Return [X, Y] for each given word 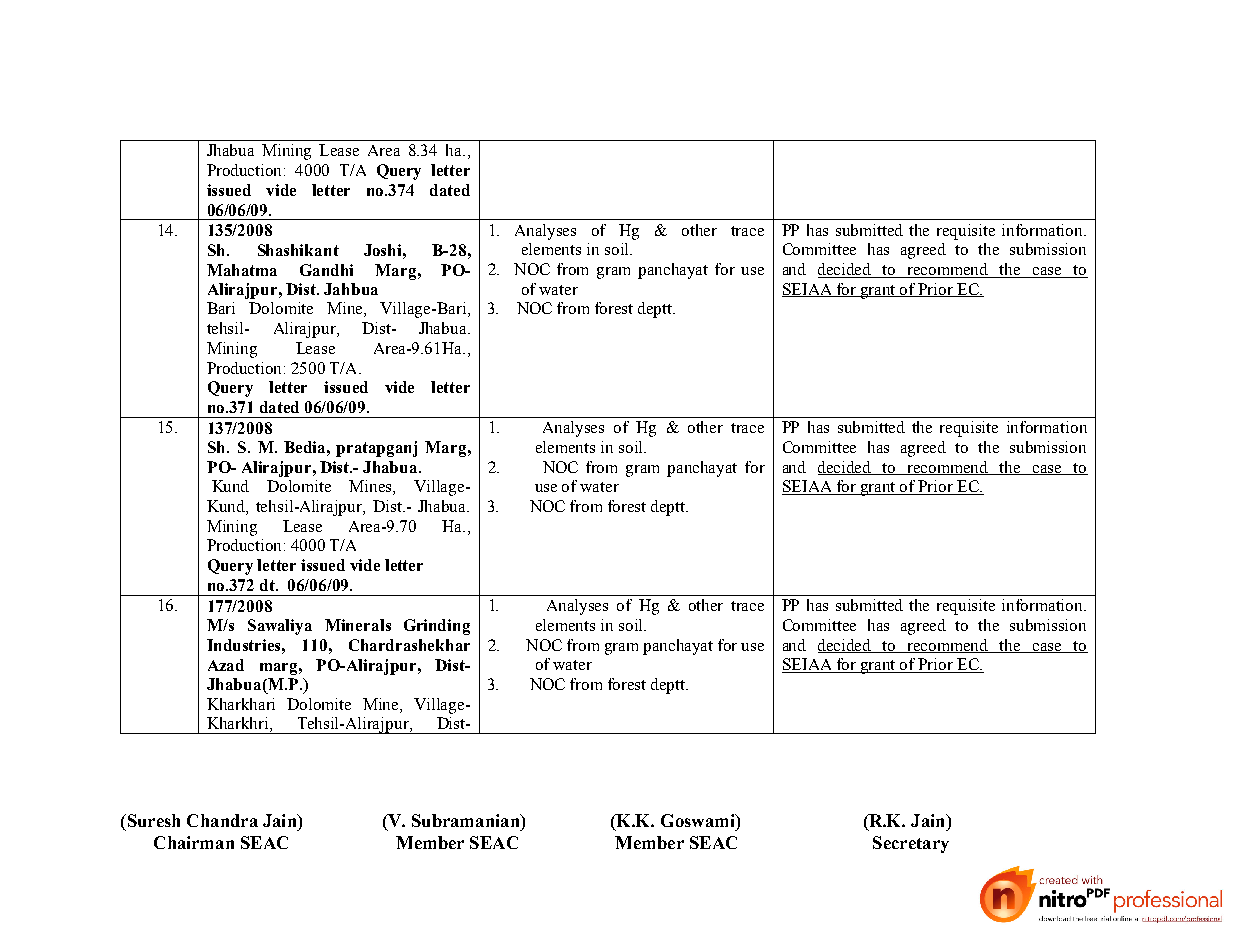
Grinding [437, 627]
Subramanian [467, 820]
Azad [226, 665]
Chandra [222, 820]
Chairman [194, 842]
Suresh [152, 820]
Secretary [911, 844]
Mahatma [242, 270]
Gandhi [326, 270]
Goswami [699, 820]
